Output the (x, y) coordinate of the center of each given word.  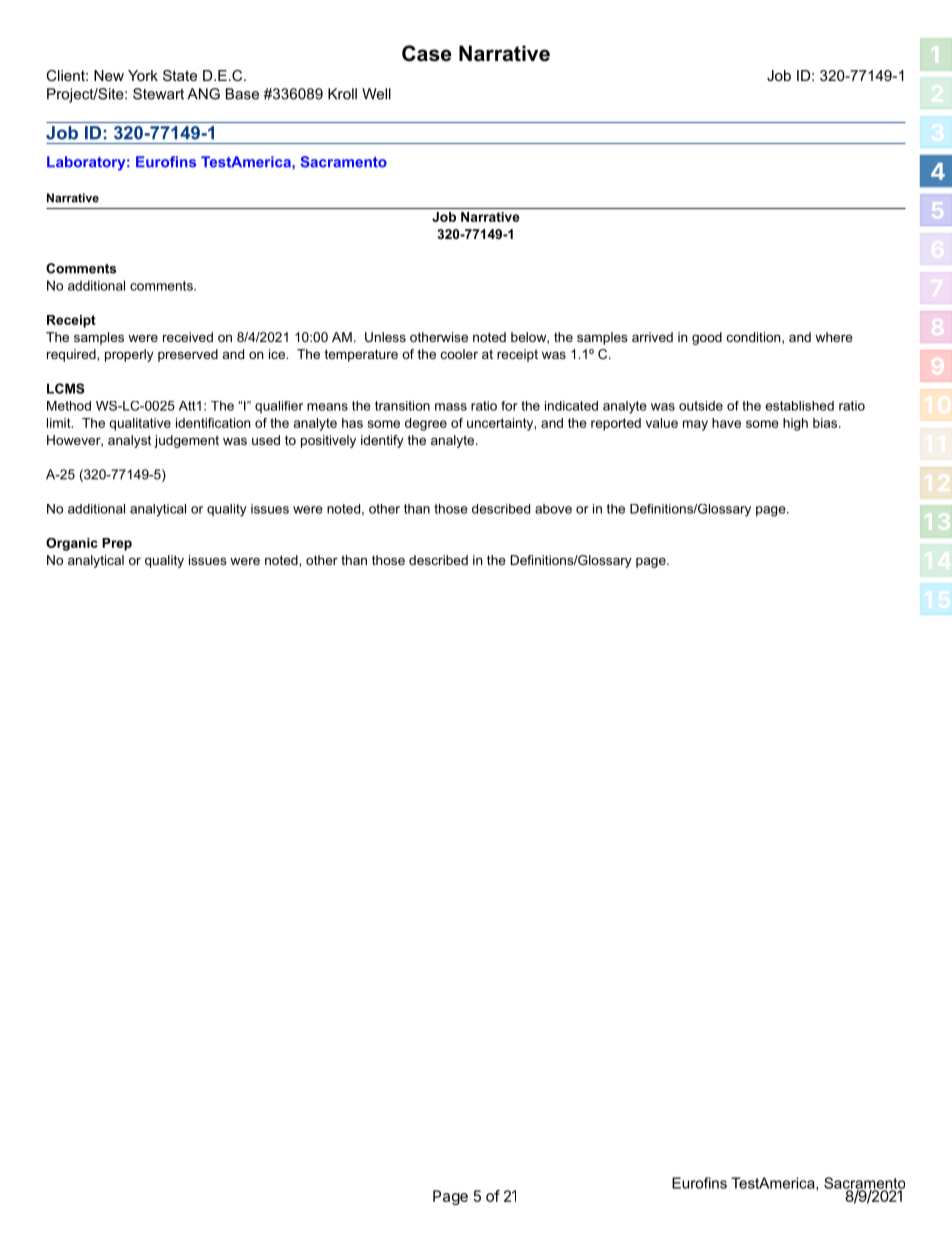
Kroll (342, 94)
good (707, 338)
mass (451, 407)
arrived (652, 337)
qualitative (140, 424)
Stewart (158, 94)
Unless (385, 337)
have (726, 423)
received (188, 337)
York (143, 75)
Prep (117, 544)
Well (376, 94)
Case (427, 53)
